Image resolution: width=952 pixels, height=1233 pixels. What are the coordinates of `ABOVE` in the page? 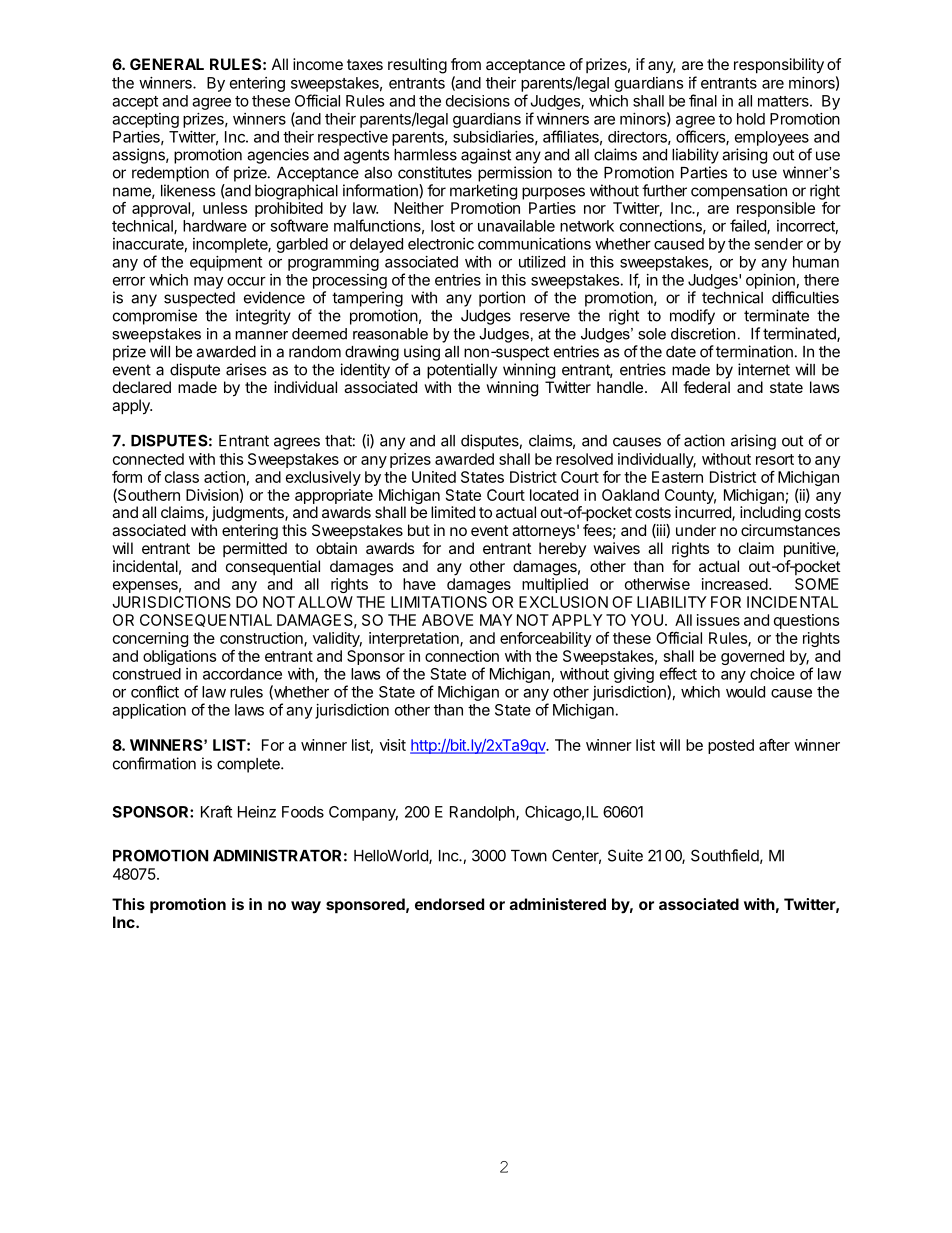 It's located at (447, 620).
